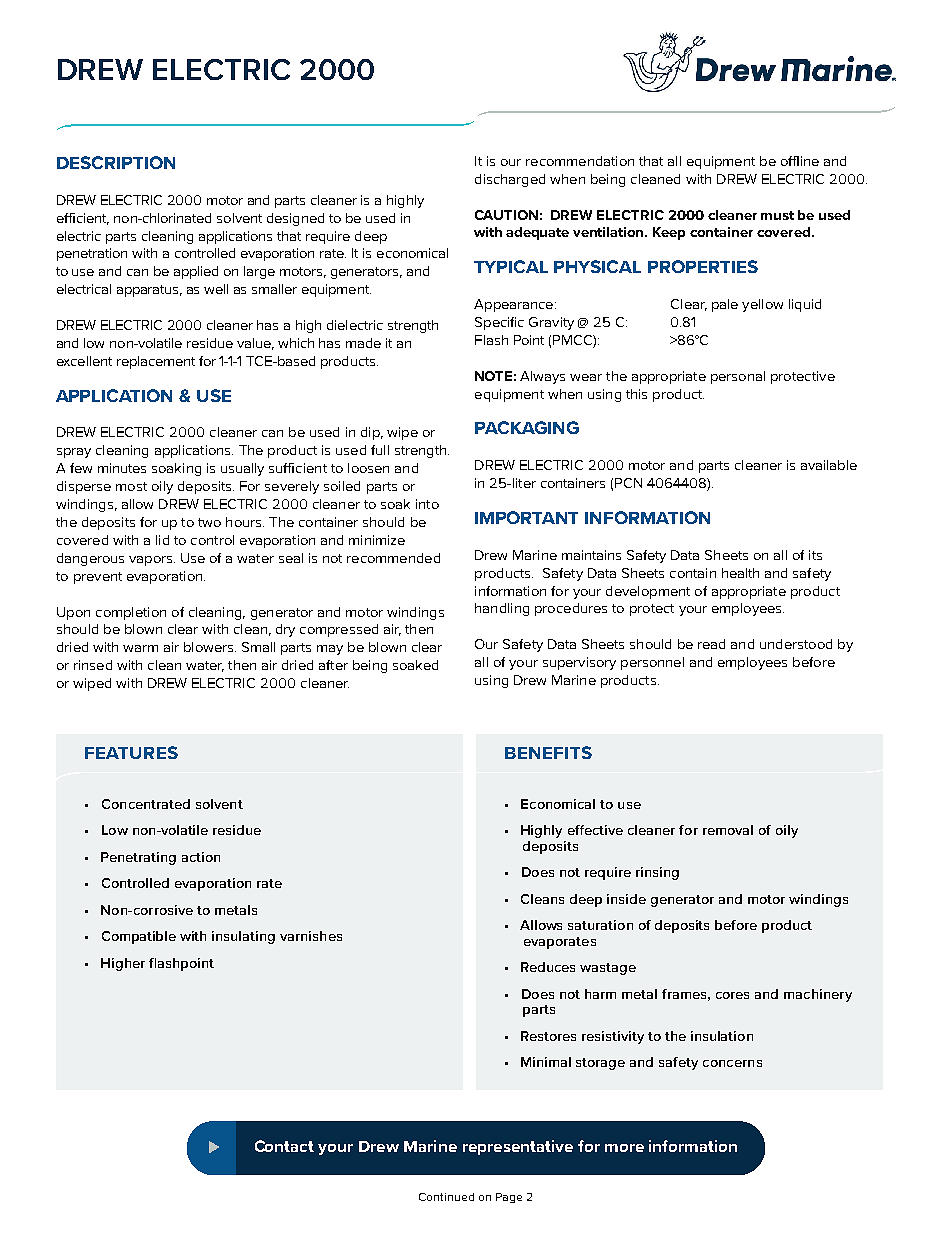  I want to click on Contact, so click(284, 1146).
